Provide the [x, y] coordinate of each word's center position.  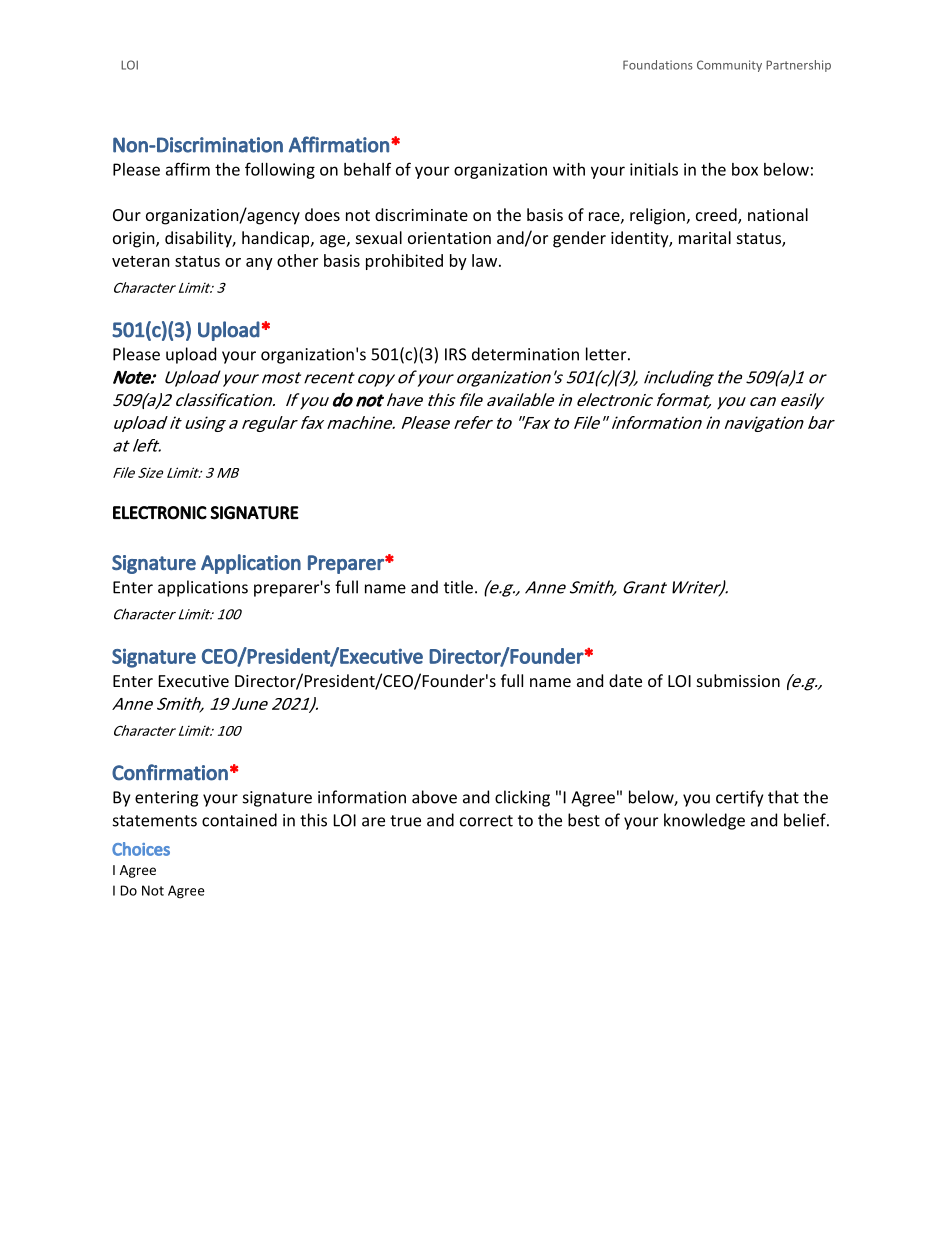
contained [239, 820]
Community [729, 66]
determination [525, 354]
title [458, 587]
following [280, 170]
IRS [455, 354]
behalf [367, 169]
